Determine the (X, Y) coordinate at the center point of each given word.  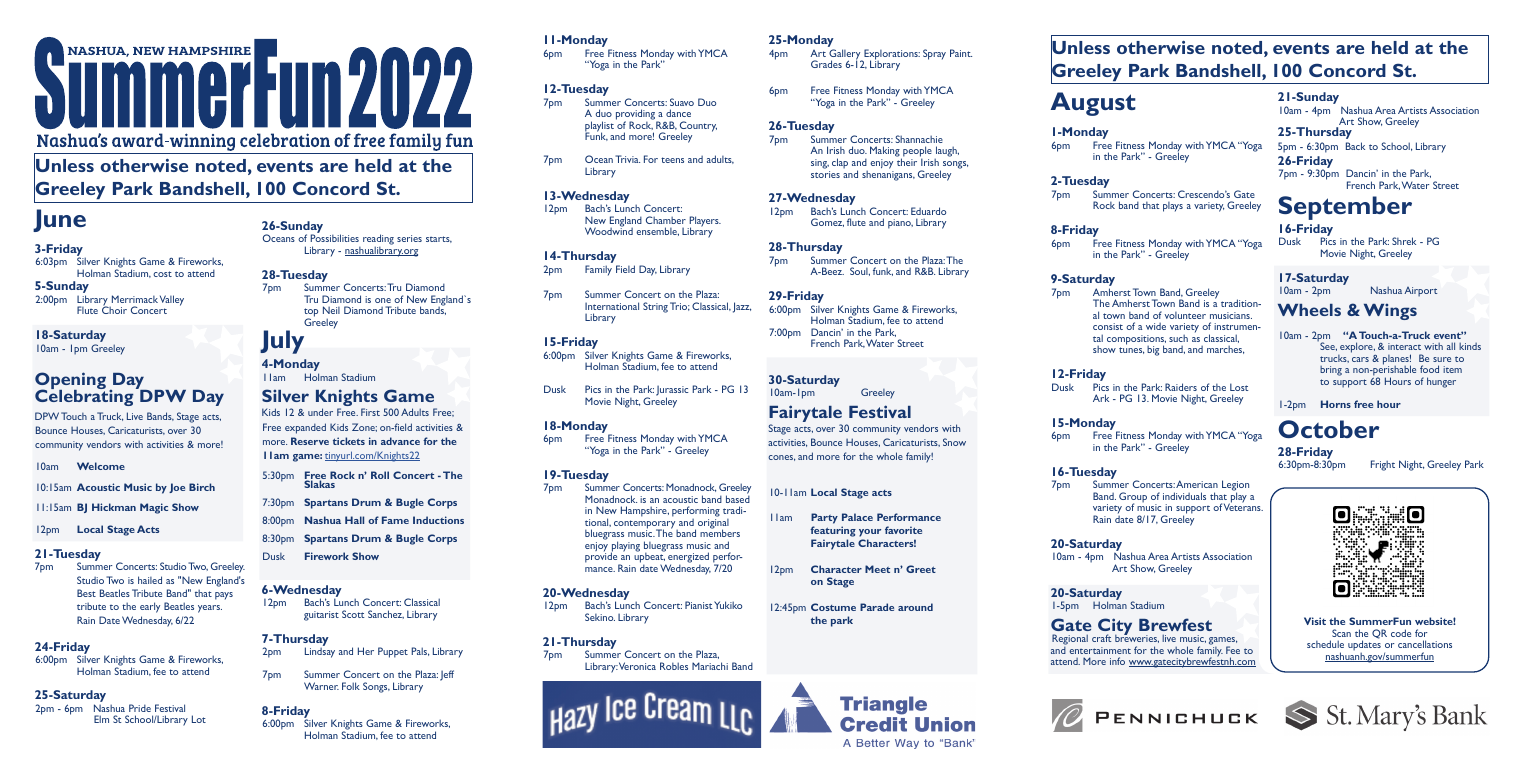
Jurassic (672, 392)
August (1093, 104)
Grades (826, 64)
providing (636, 116)
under (320, 412)
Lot (199, 719)
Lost (1239, 387)
